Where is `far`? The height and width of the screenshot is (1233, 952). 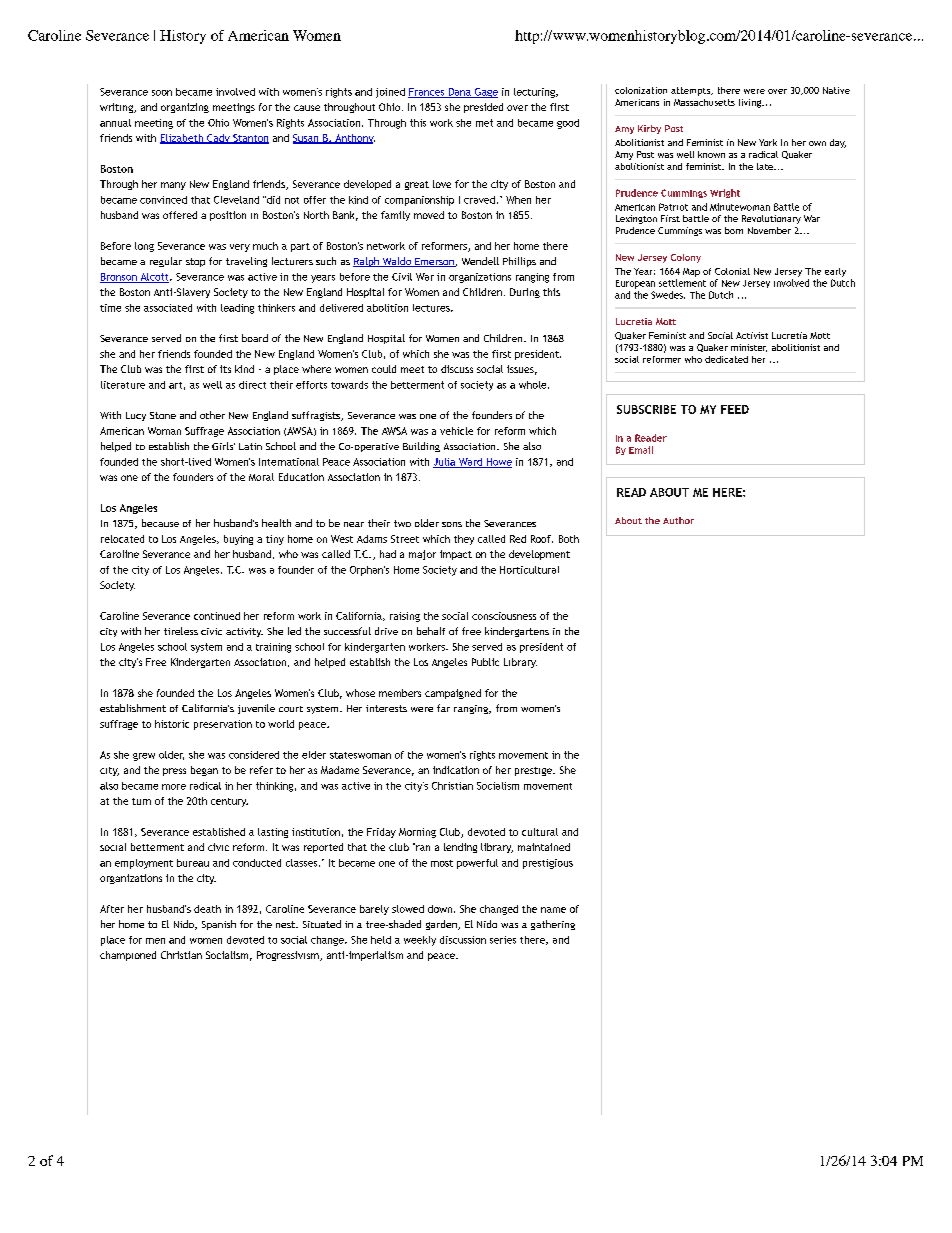 far is located at coordinates (443, 708).
